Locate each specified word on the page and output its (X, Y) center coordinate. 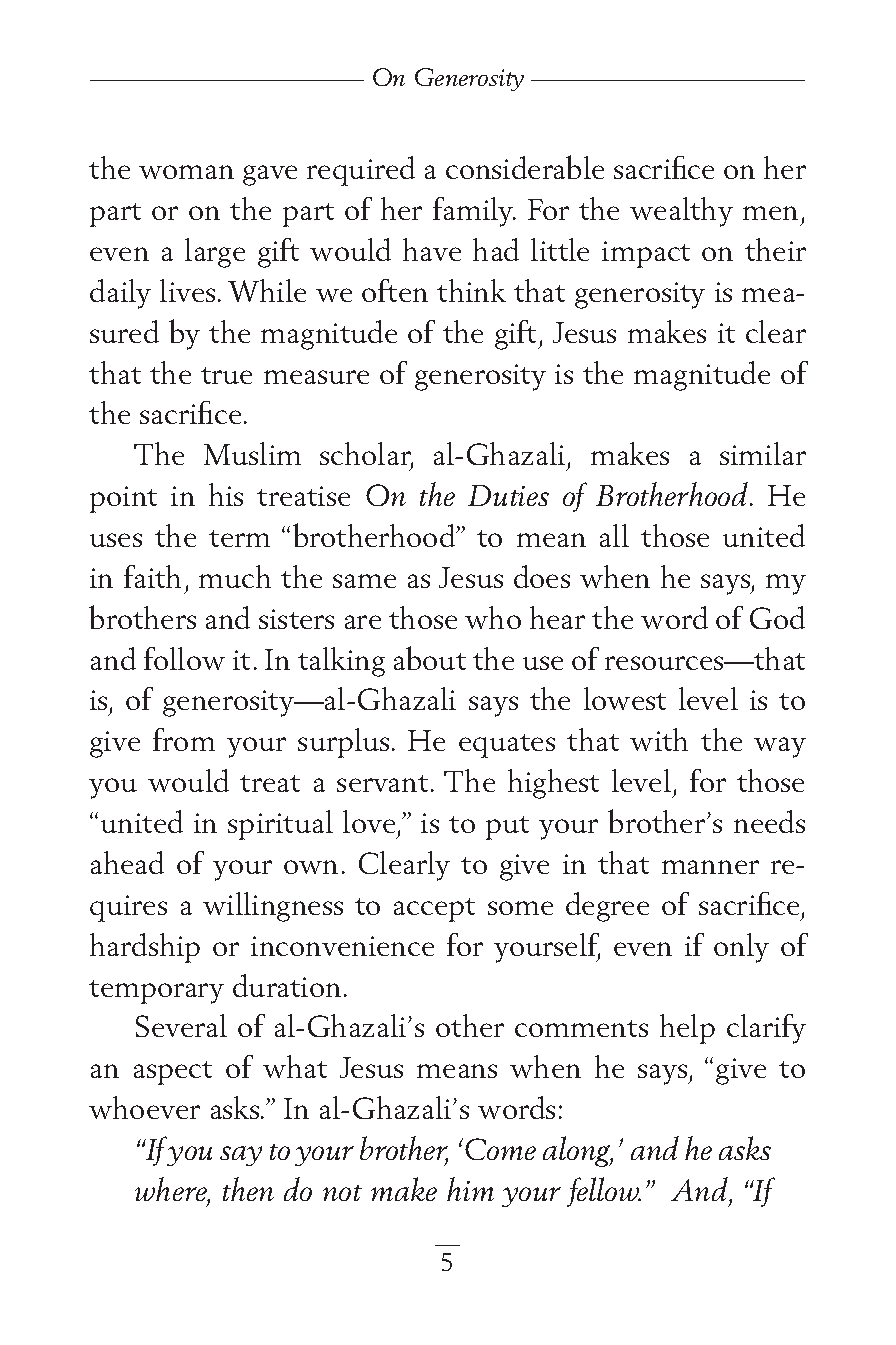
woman (186, 172)
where (172, 1190)
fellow (604, 1192)
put (507, 828)
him (470, 1189)
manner (710, 867)
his (226, 494)
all (614, 535)
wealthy (681, 212)
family (474, 212)
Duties (508, 495)
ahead (127, 862)
